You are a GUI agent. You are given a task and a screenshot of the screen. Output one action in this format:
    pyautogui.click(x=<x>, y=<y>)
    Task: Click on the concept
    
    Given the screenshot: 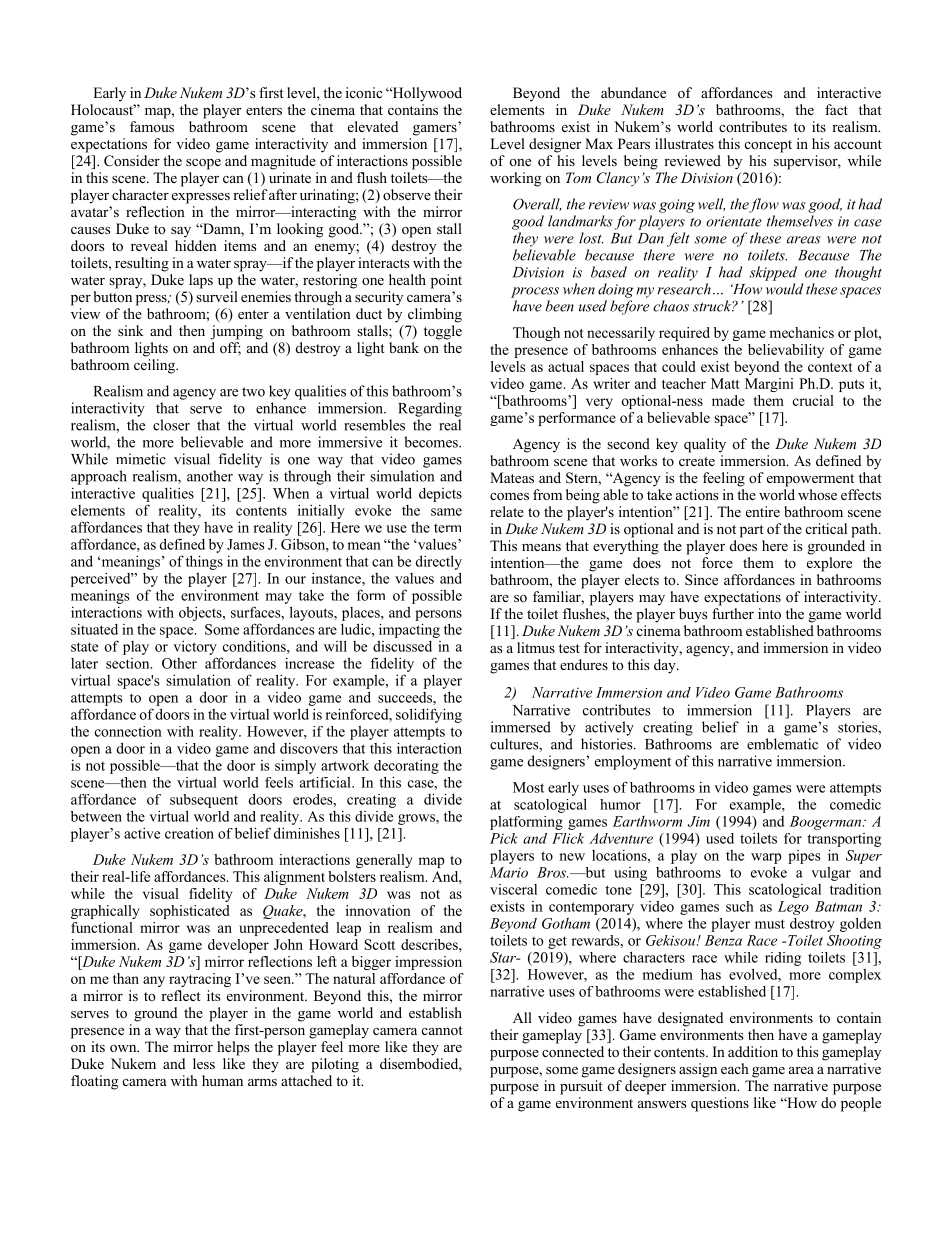 What is the action you would take?
    pyautogui.click(x=768, y=146)
